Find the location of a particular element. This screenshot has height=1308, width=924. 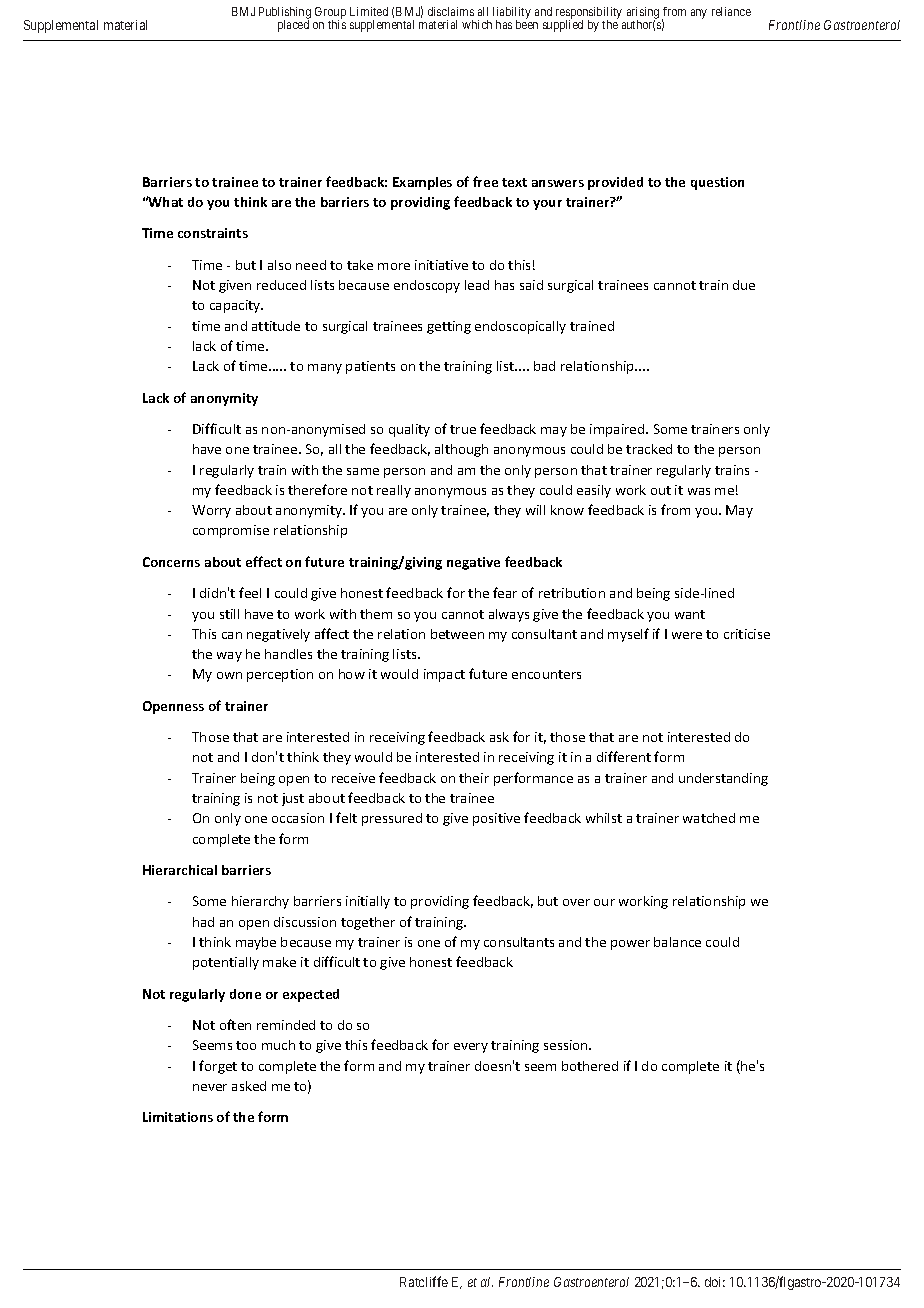

Limitations is located at coordinates (178, 1117).
